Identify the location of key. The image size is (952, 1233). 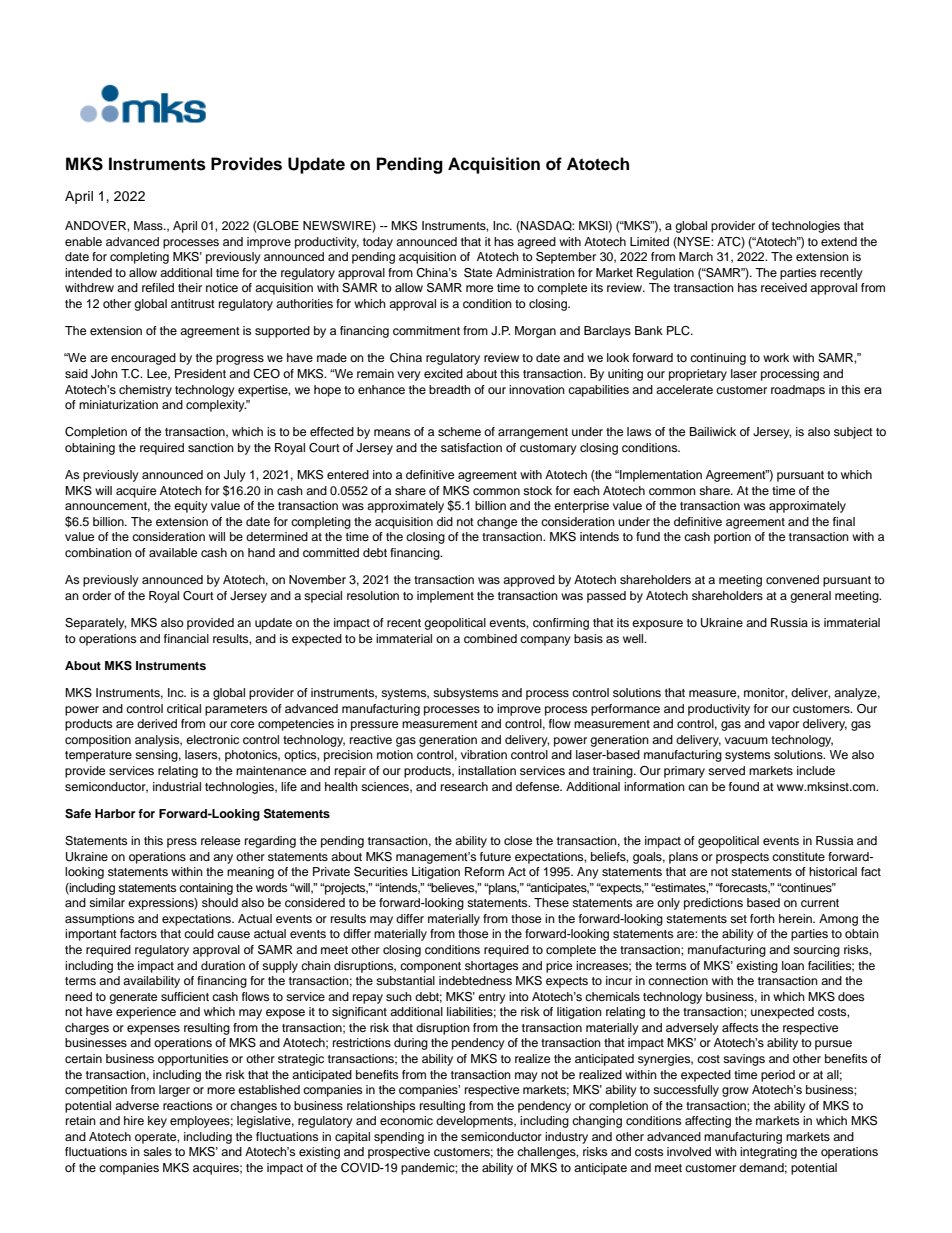
(157, 1122).
